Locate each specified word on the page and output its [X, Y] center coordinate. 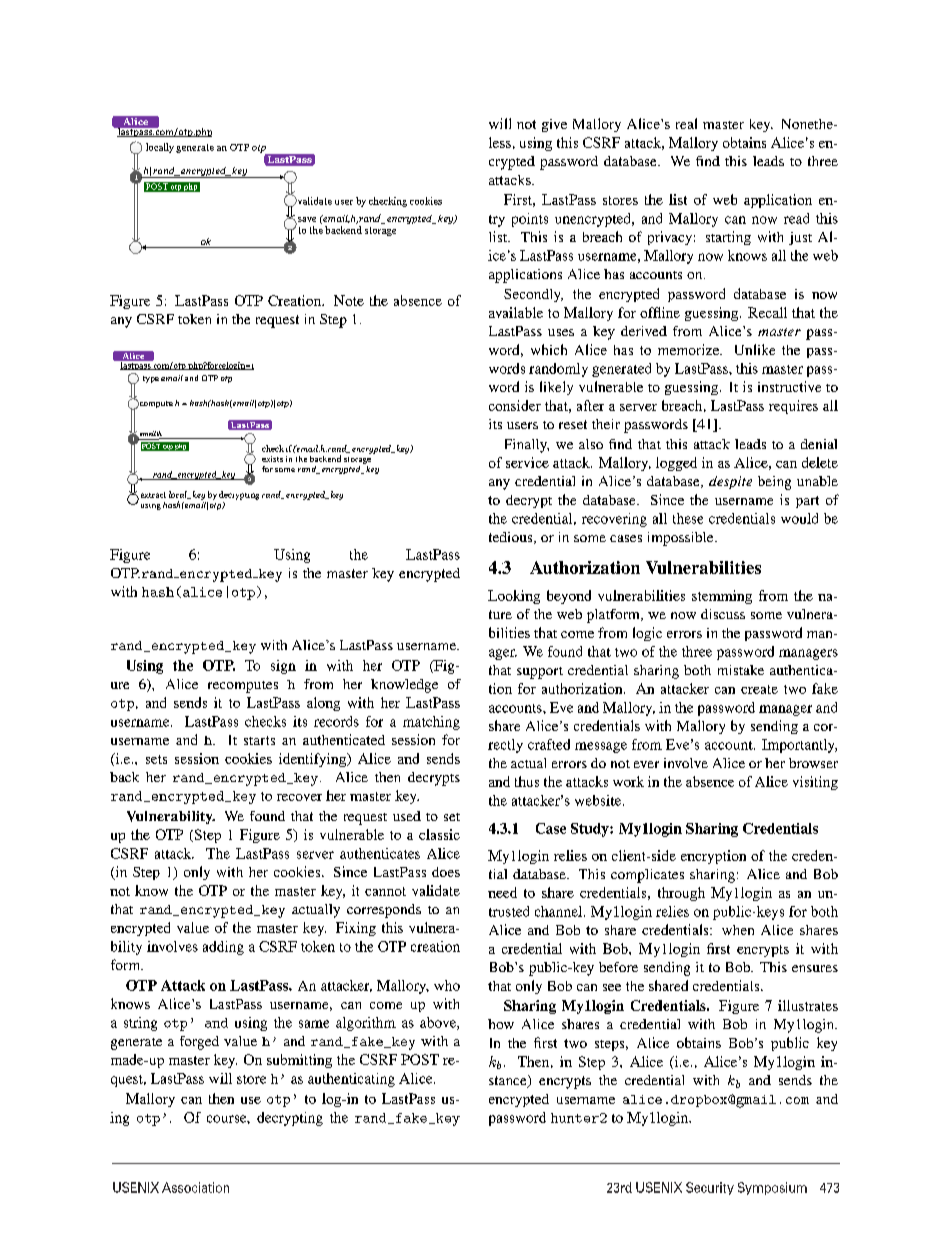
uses [561, 332]
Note [349, 300]
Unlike [755, 349]
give [554, 125]
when [738, 930]
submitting [299, 1061]
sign [283, 667]
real [686, 123]
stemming [722, 597]
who [447, 985]
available [516, 312]
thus [527, 781]
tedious [512, 538]
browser [813, 763]
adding [223, 948]
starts [259, 740]
